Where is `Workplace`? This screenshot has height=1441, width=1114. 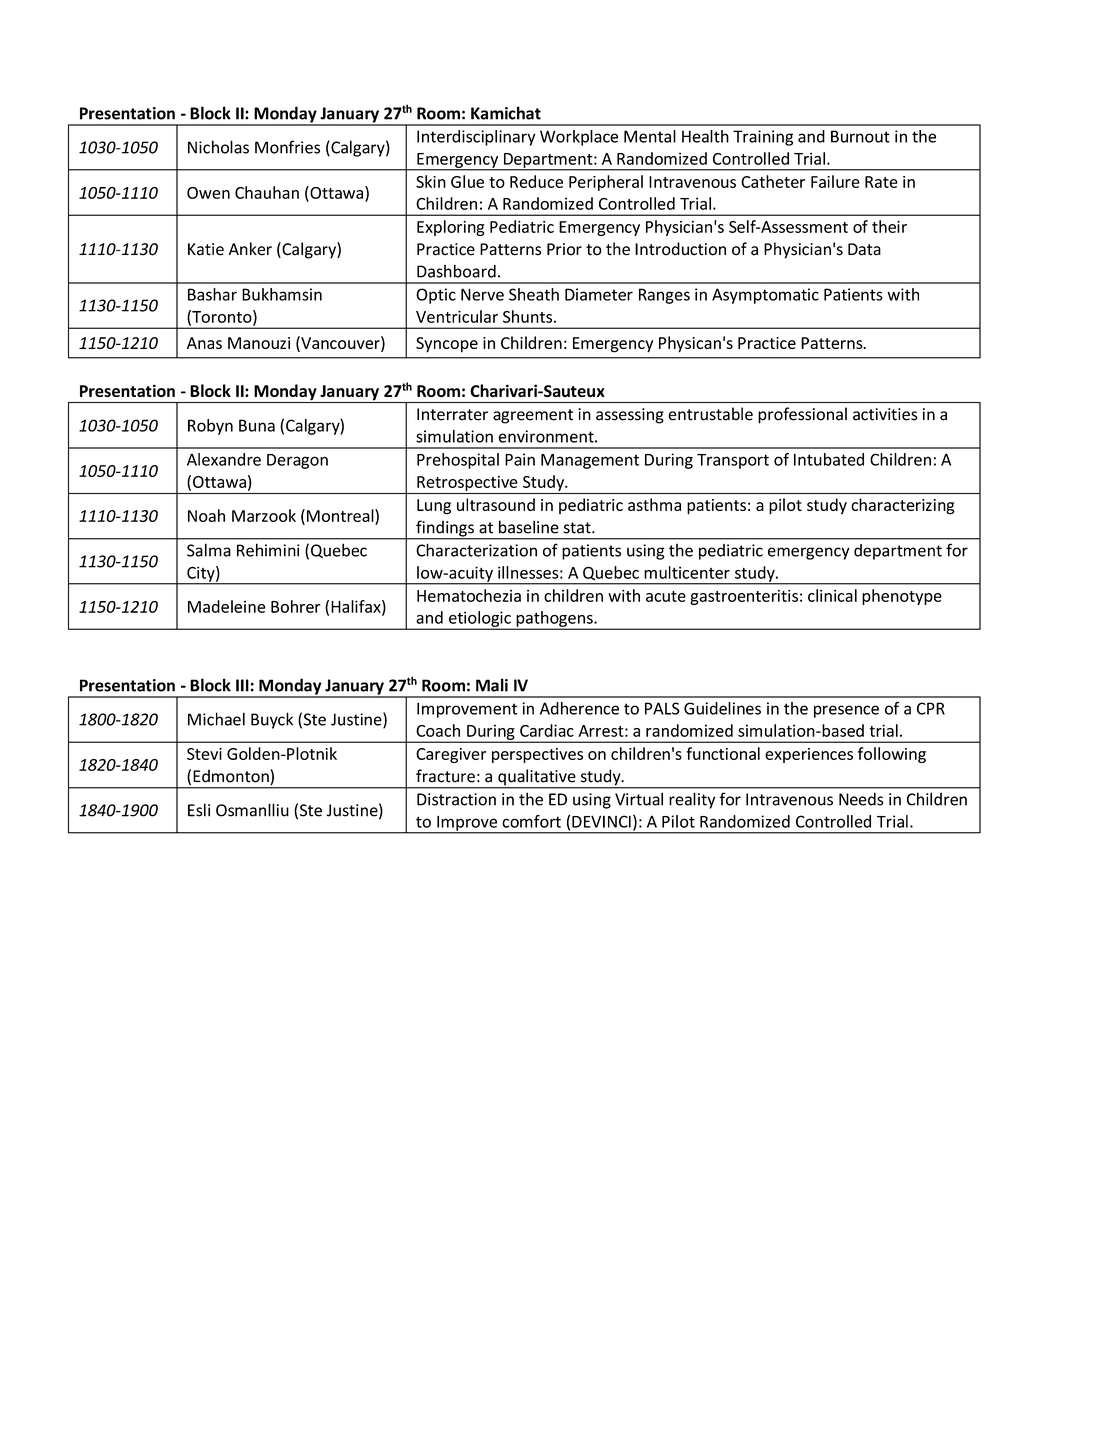 Workplace is located at coordinates (579, 138).
